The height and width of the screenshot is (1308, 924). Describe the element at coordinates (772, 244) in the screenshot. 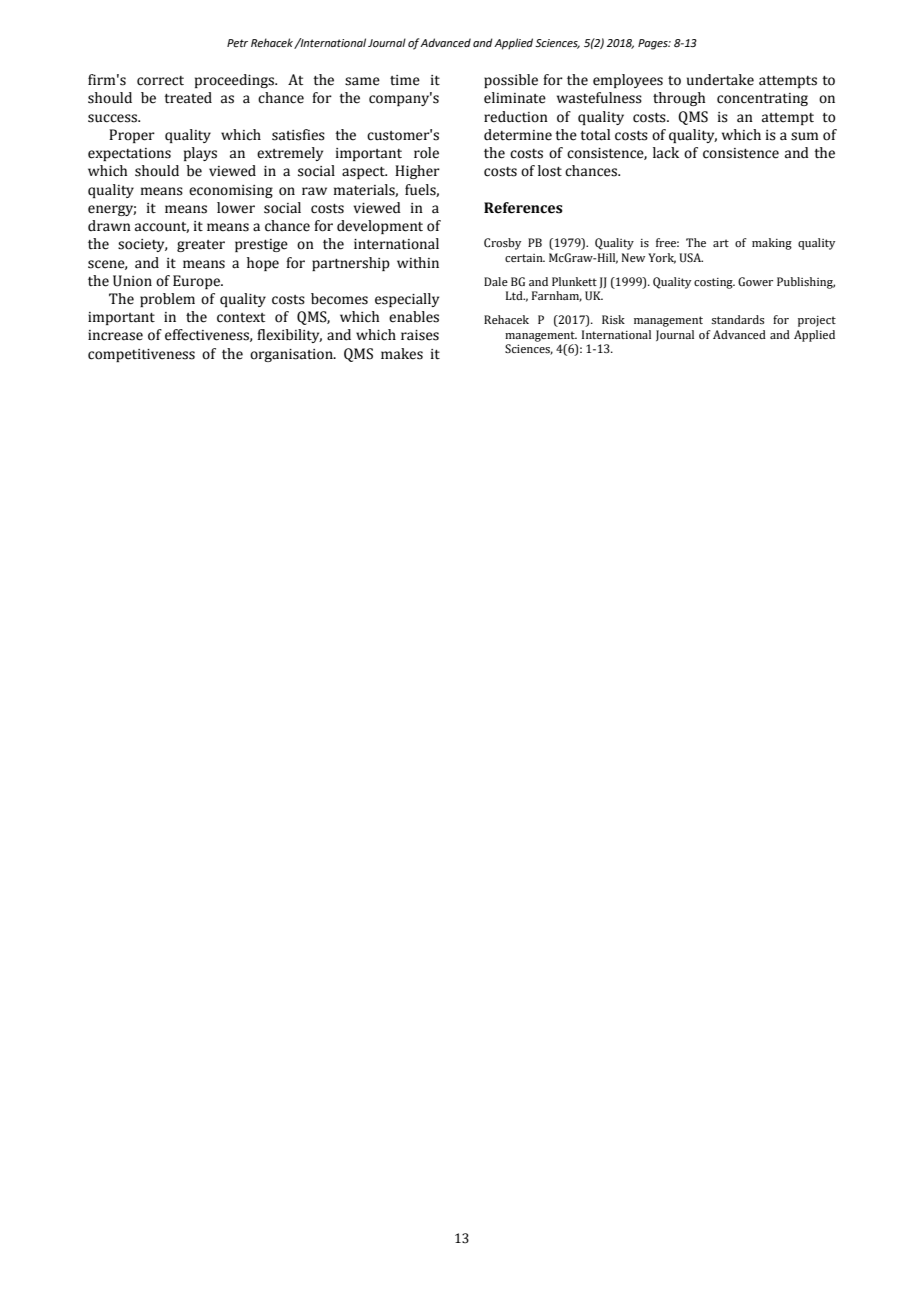

I see `making` at that location.
